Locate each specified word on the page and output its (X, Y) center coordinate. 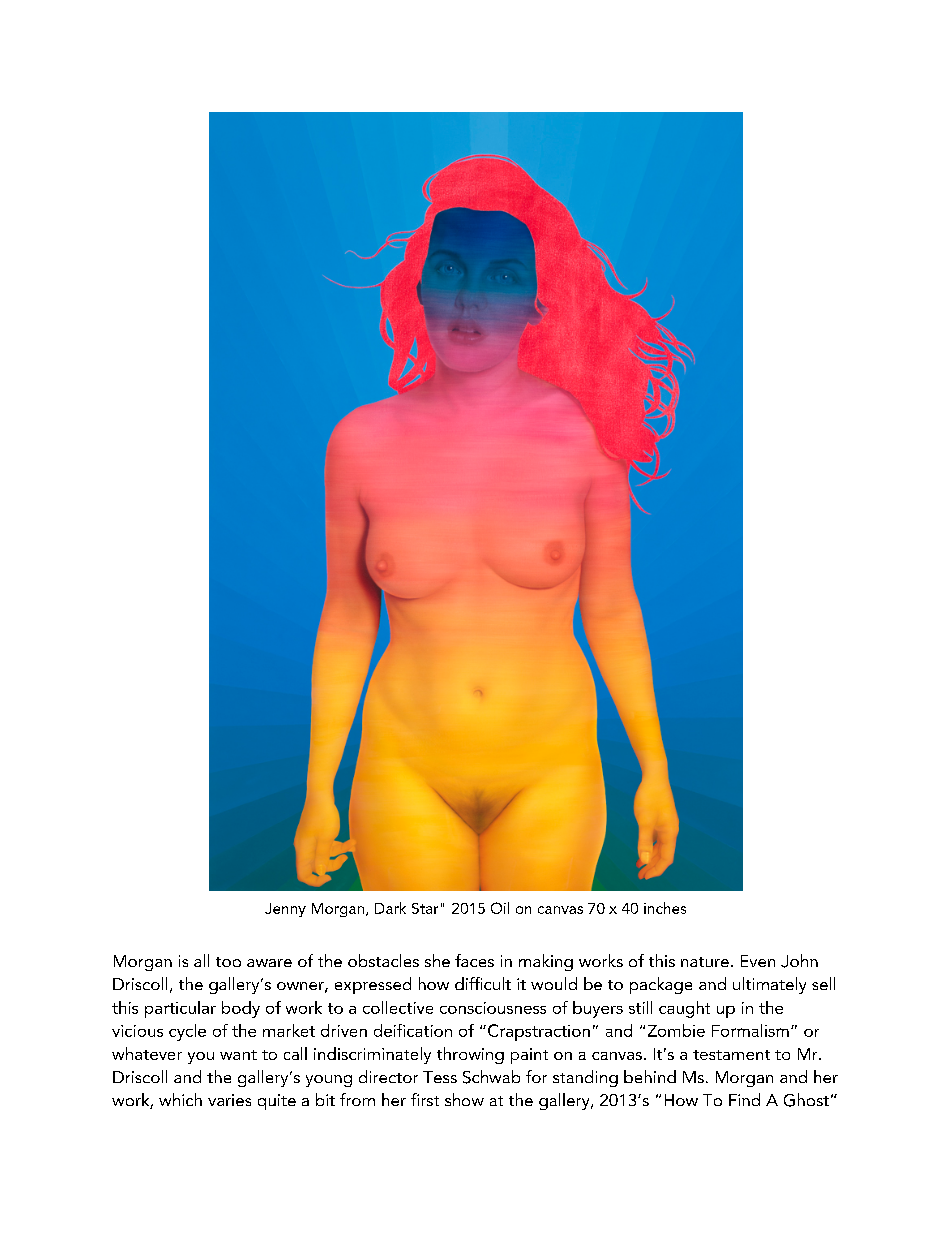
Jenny (285, 910)
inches (665, 908)
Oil (500, 908)
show (464, 1099)
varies (229, 1100)
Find (744, 1099)
